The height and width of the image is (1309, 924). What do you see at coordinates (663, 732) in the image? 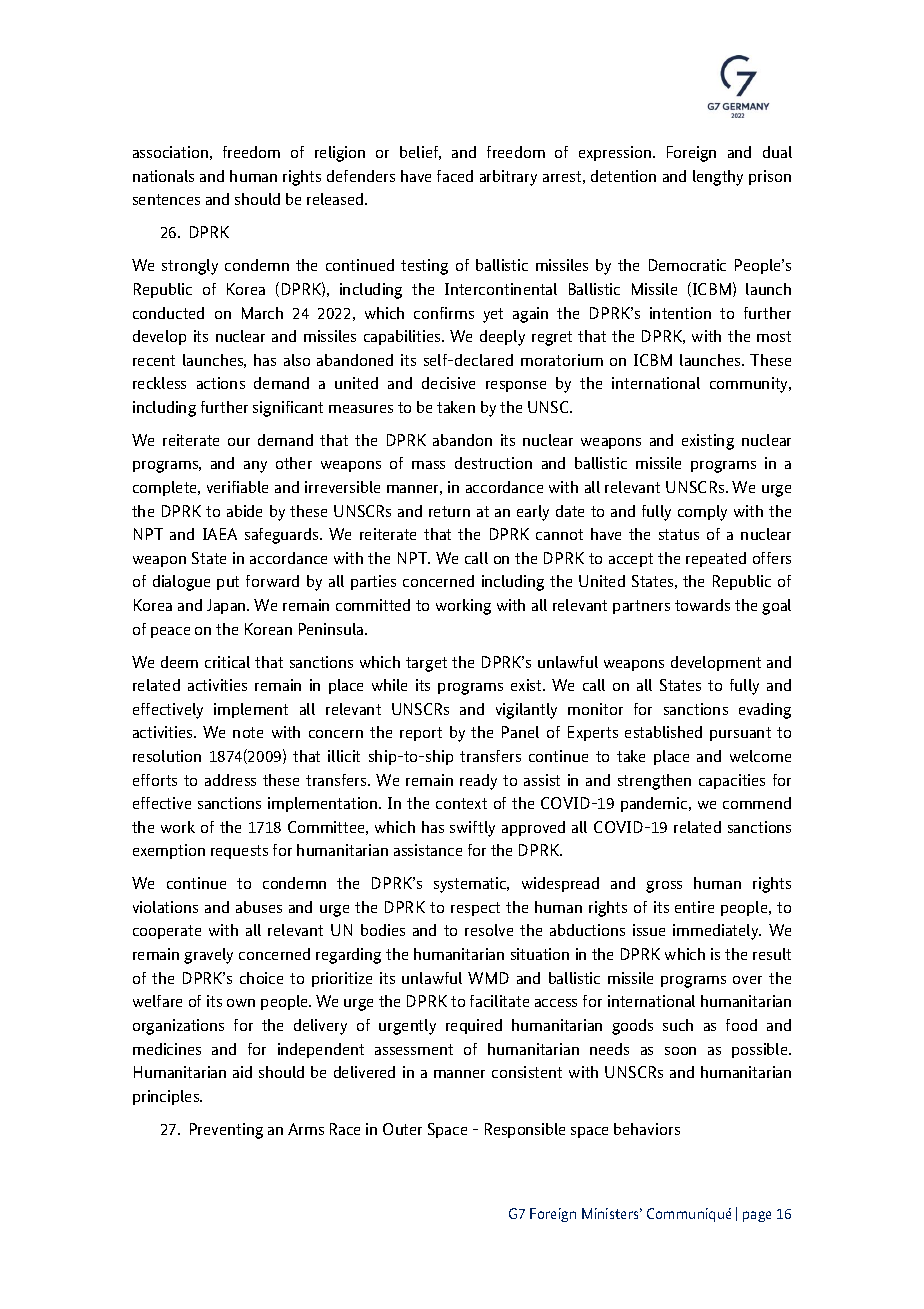
I see `established` at bounding box center [663, 732].
